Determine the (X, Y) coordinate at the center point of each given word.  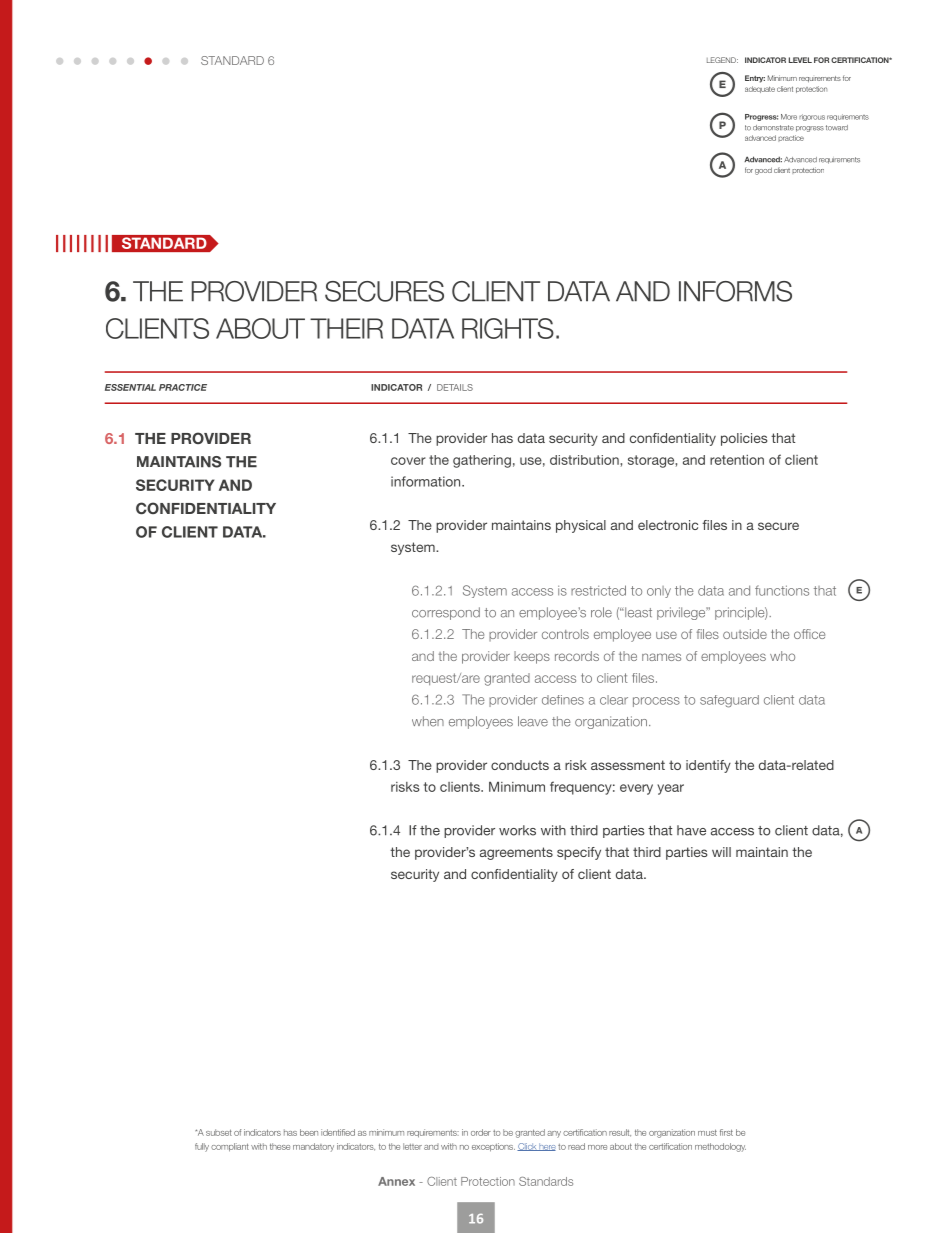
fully (202, 1147)
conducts (520, 765)
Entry (755, 79)
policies (744, 439)
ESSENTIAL (130, 387)
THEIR (346, 328)
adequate (760, 89)
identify (708, 766)
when (428, 721)
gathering (482, 461)
